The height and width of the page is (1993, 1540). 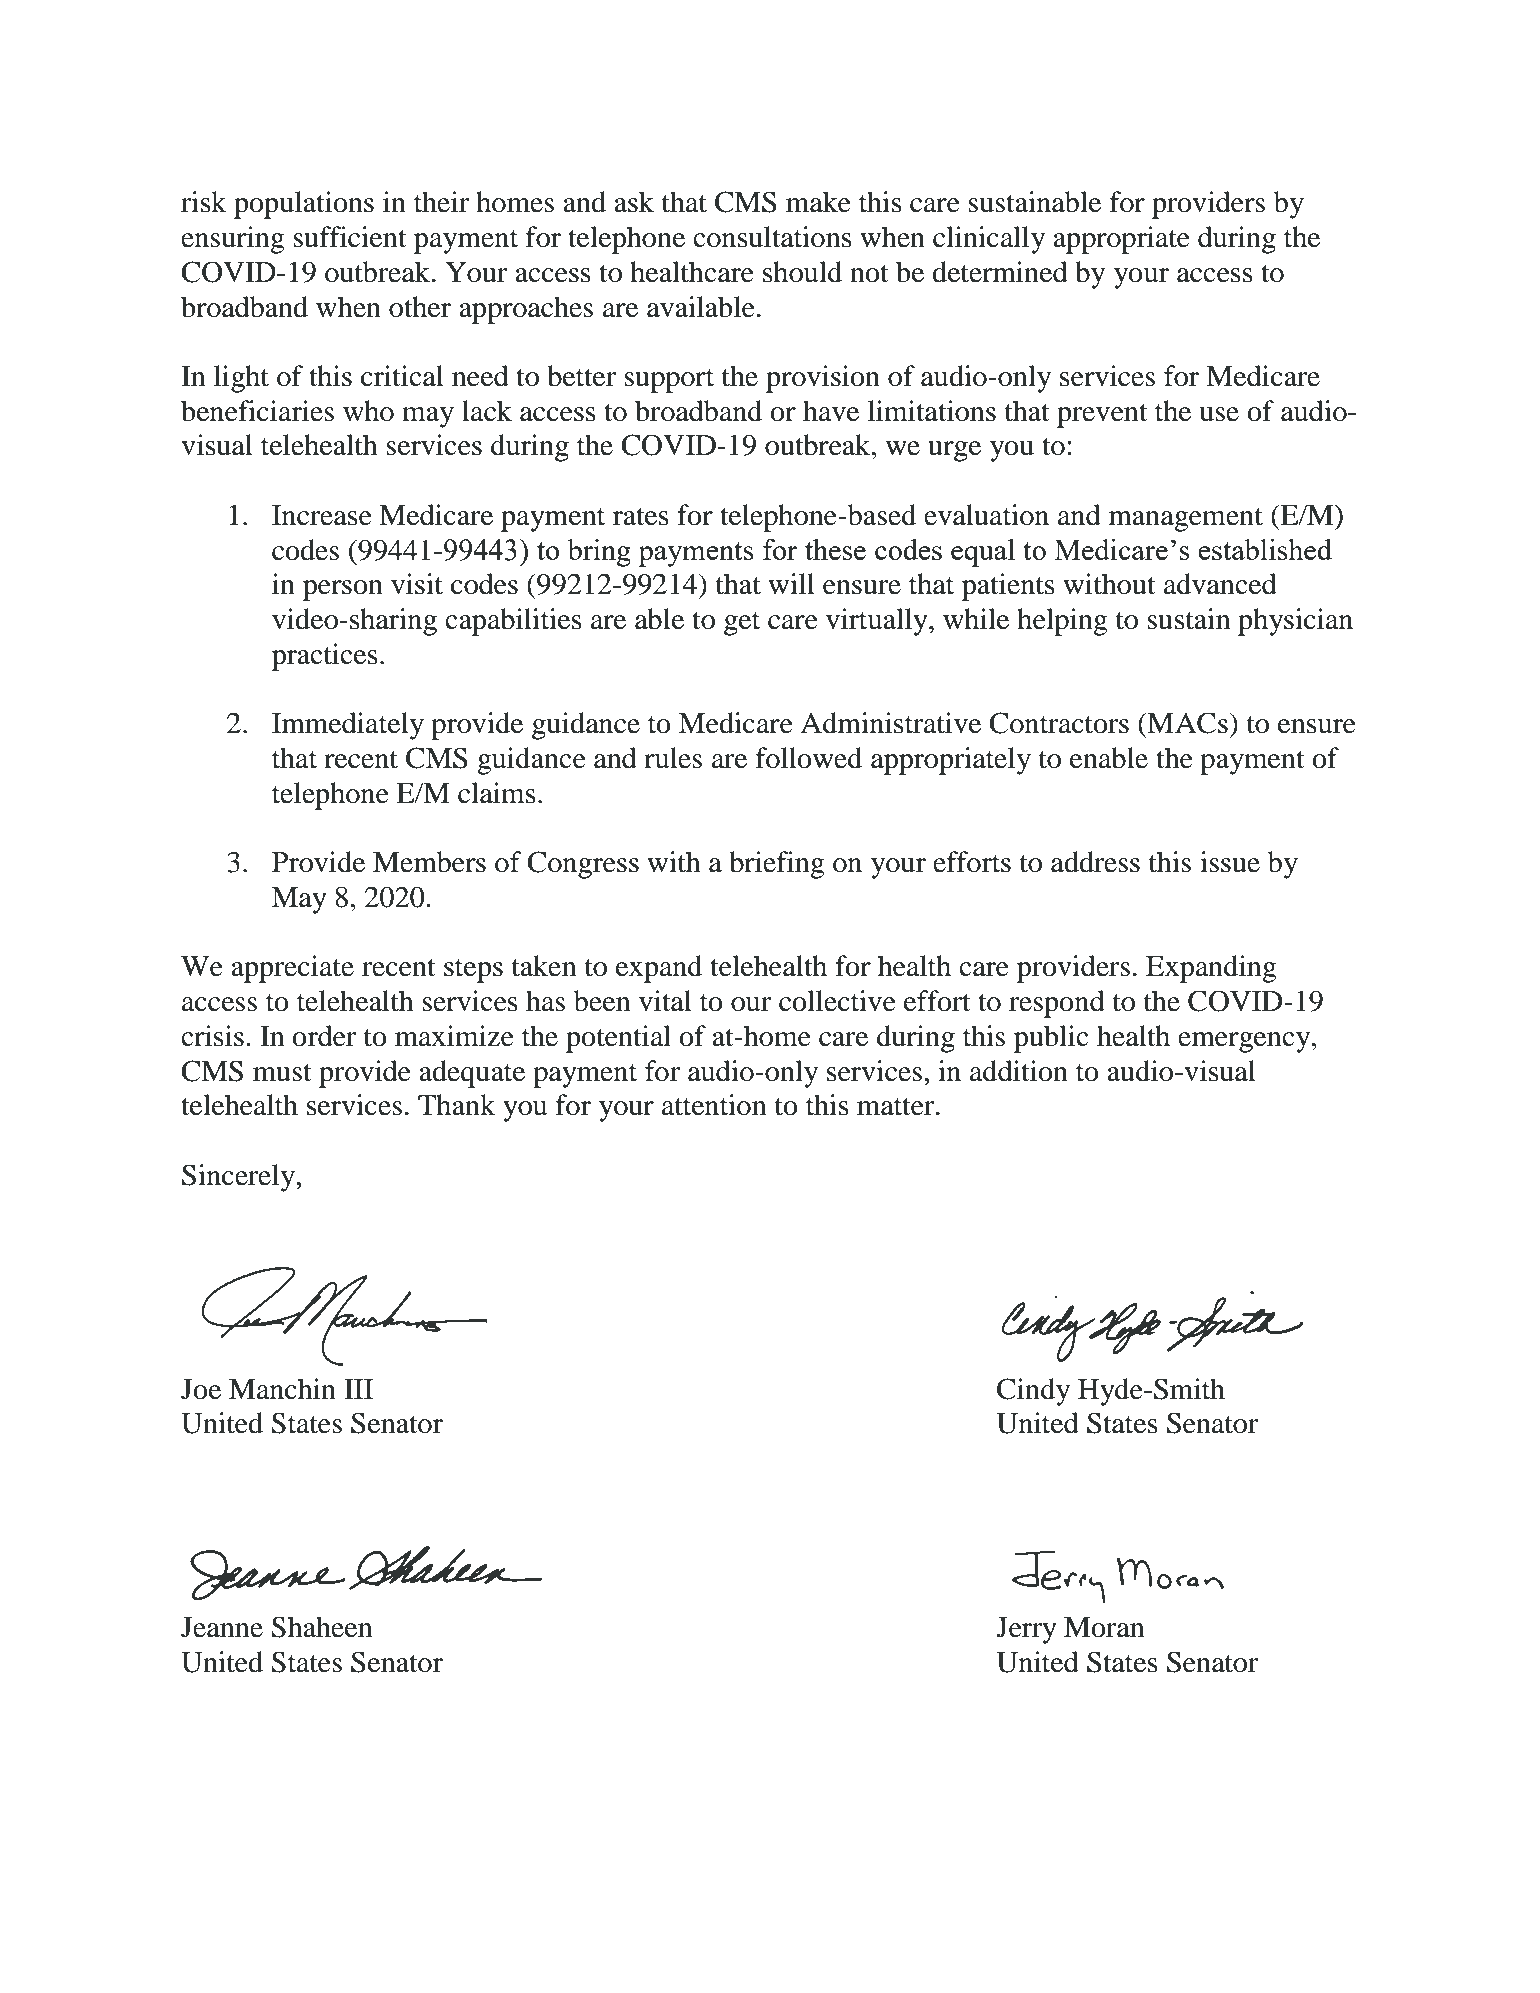 What do you see at coordinates (322, 1627) in the page?
I see `Shaheen` at bounding box center [322, 1627].
